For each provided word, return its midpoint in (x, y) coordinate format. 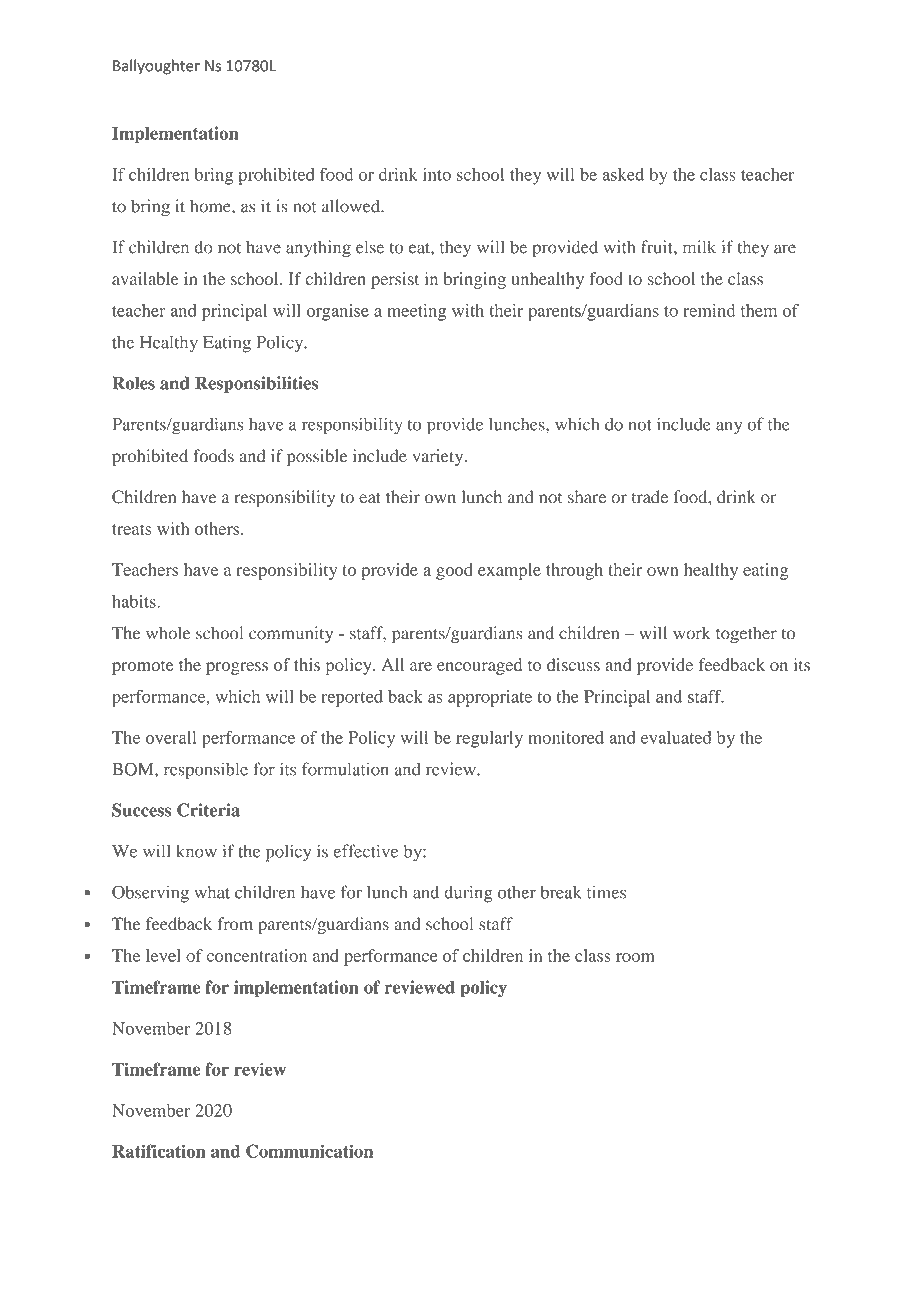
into (437, 174)
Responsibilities (256, 384)
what (212, 892)
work (691, 633)
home (211, 206)
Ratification (159, 1151)
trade (650, 497)
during (468, 894)
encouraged (479, 666)
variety (439, 457)
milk (699, 247)
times (606, 892)
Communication (309, 1151)
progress (237, 668)
